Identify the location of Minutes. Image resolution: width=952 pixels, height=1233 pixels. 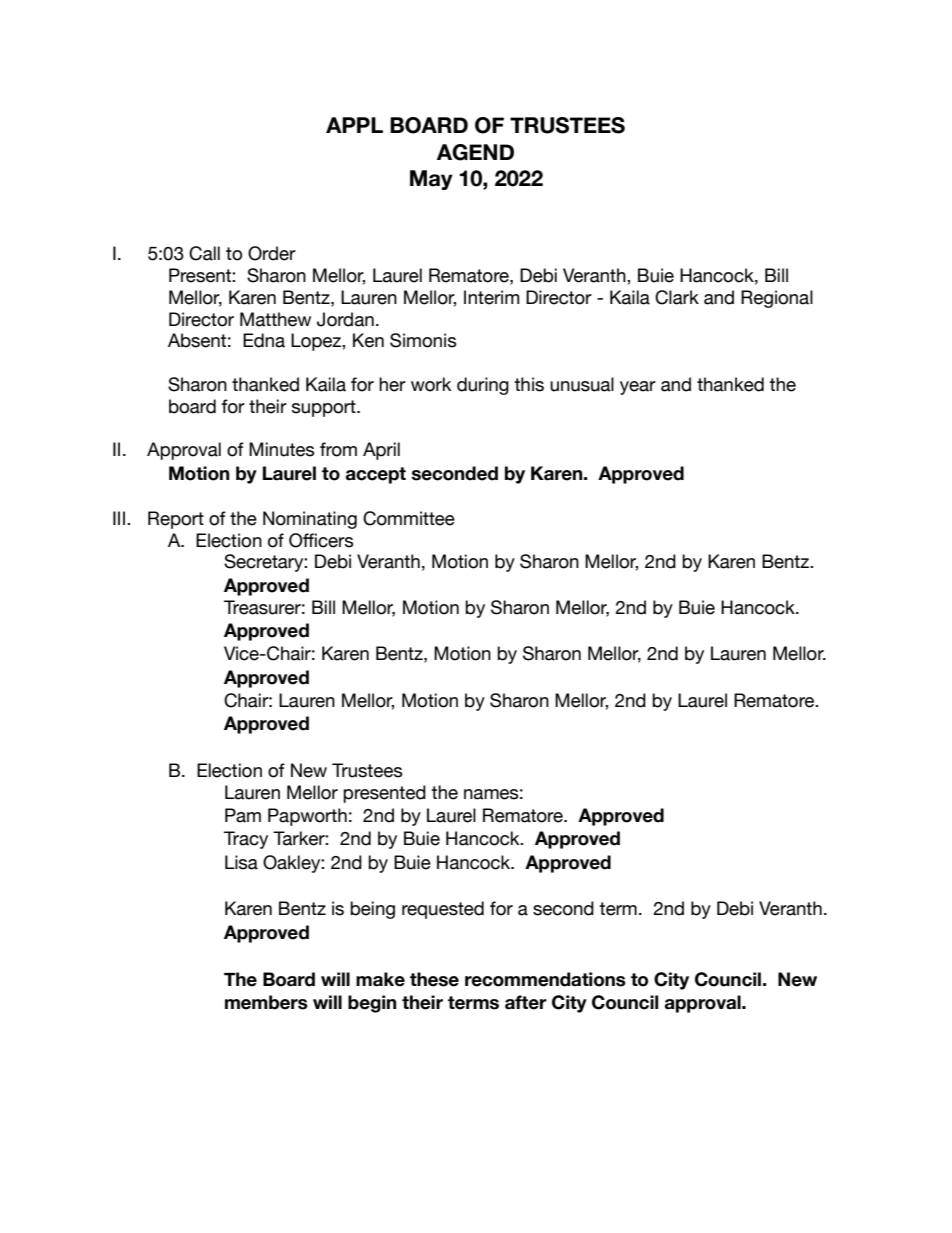
(282, 449).
